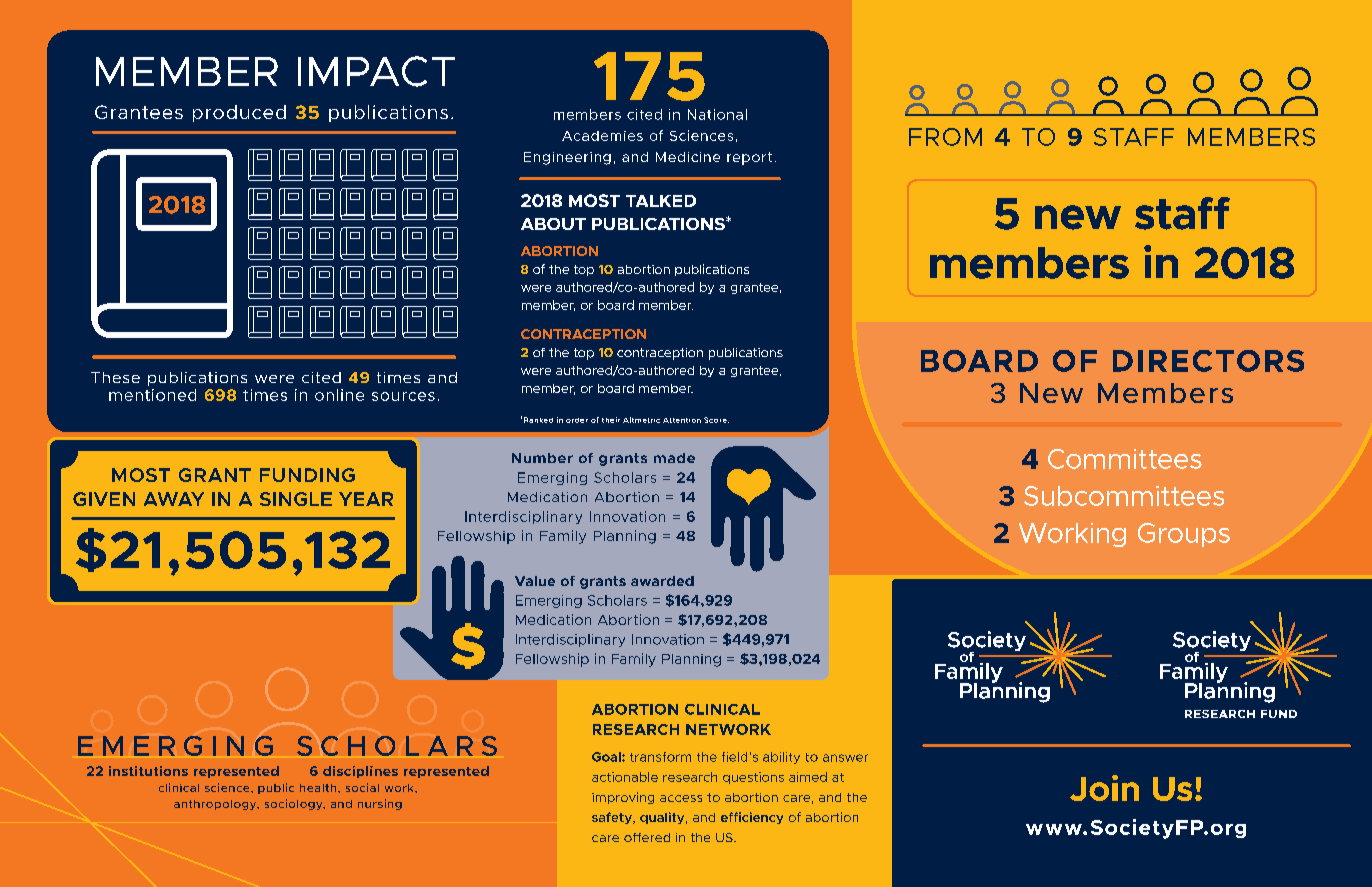 Image resolution: width=1372 pixels, height=887 pixels. What do you see at coordinates (1184, 535) in the screenshot?
I see `Groups` at bounding box center [1184, 535].
